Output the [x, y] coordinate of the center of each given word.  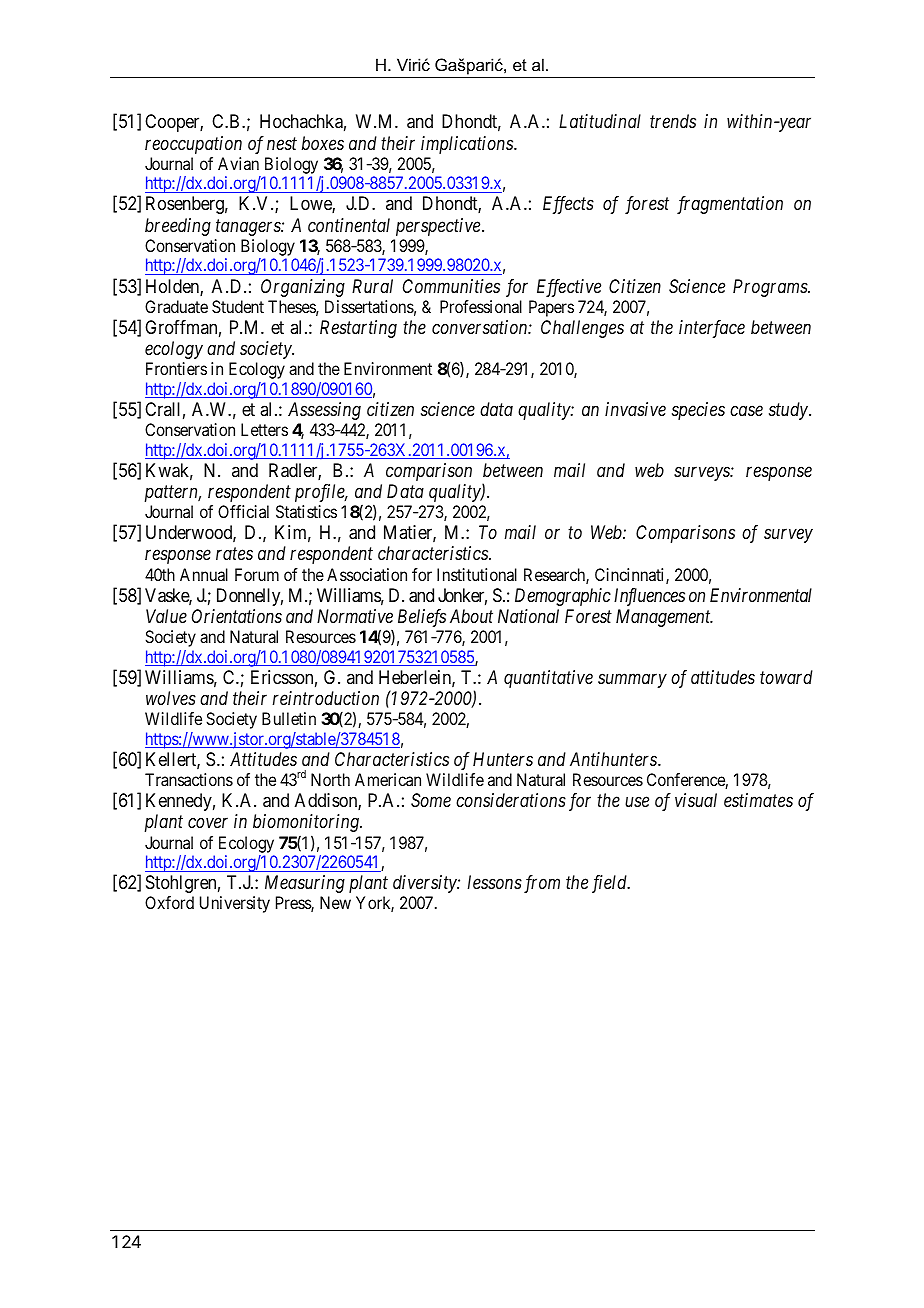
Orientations [237, 616]
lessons [495, 882]
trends [673, 121]
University [235, 904]
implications [468, 145]
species [698, 411]
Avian [238, 163]
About [471, 616]
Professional [481, 306]
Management [664, 618]
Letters [264, 429]
